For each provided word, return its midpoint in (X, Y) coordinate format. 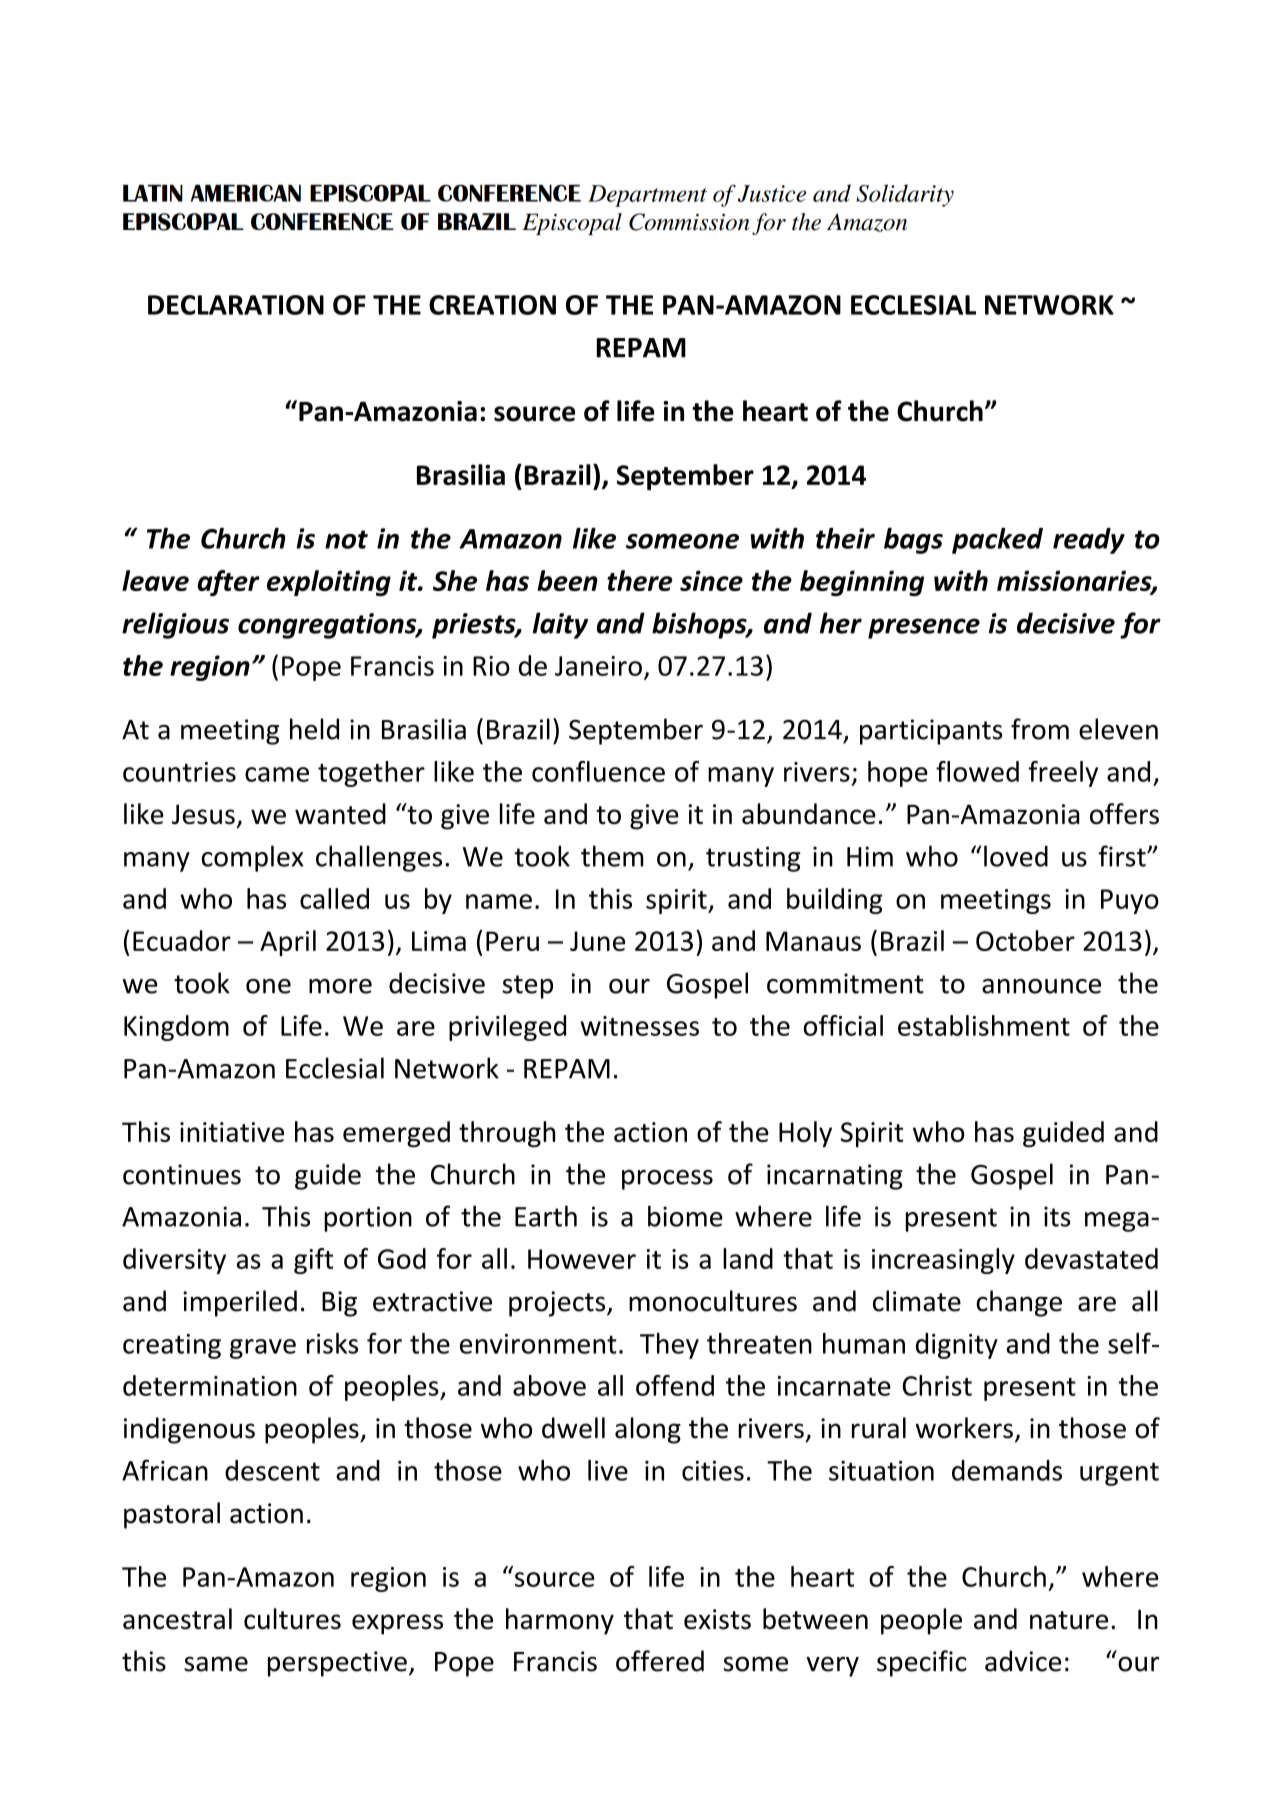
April (288, 943)
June (597, 941)
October (1025, 940)
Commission (689, 222)
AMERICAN (246, 193)
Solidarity (905, 195)
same (216, 1664)
